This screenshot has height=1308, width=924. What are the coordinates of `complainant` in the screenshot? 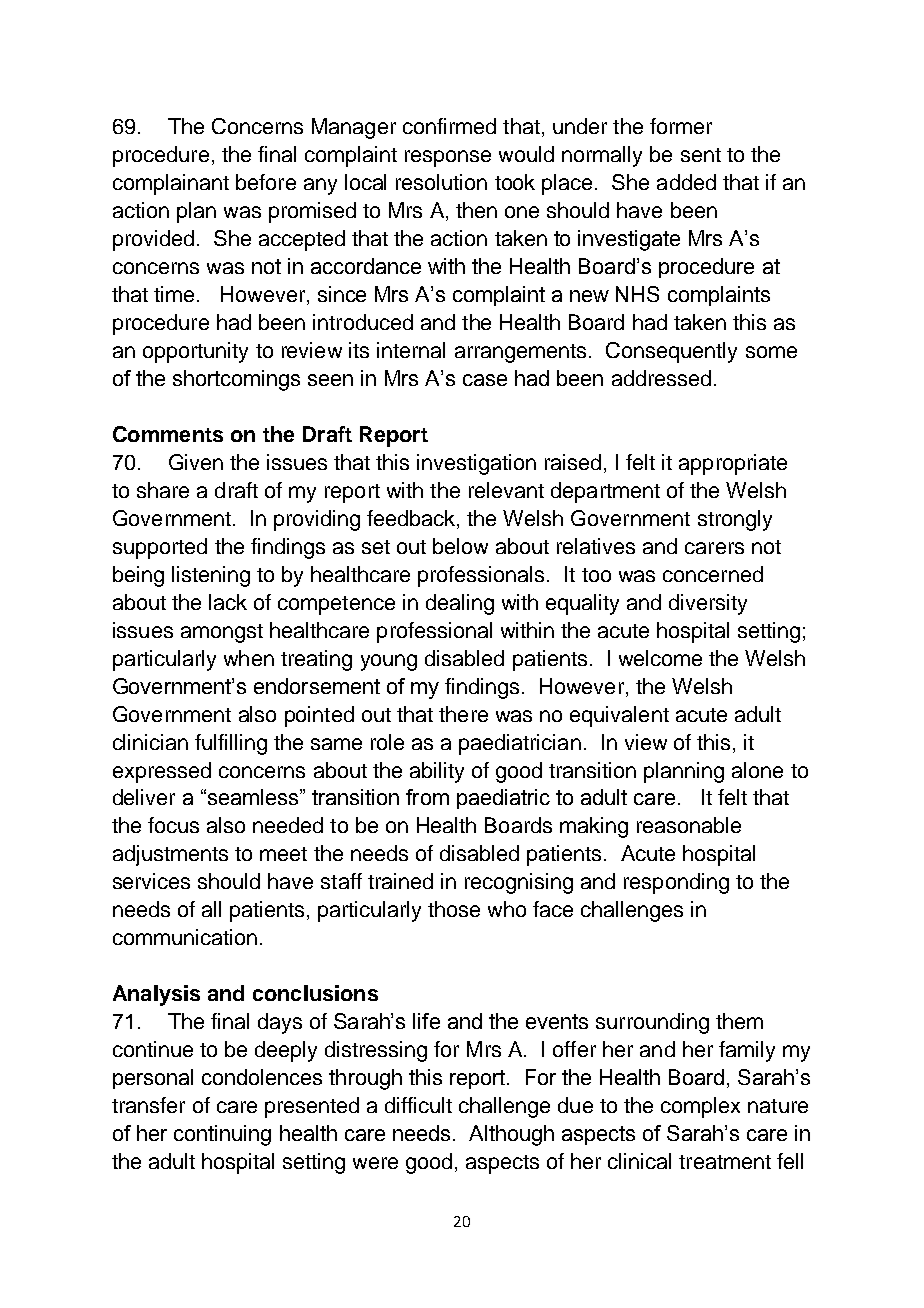 It's located at (171, 184).
